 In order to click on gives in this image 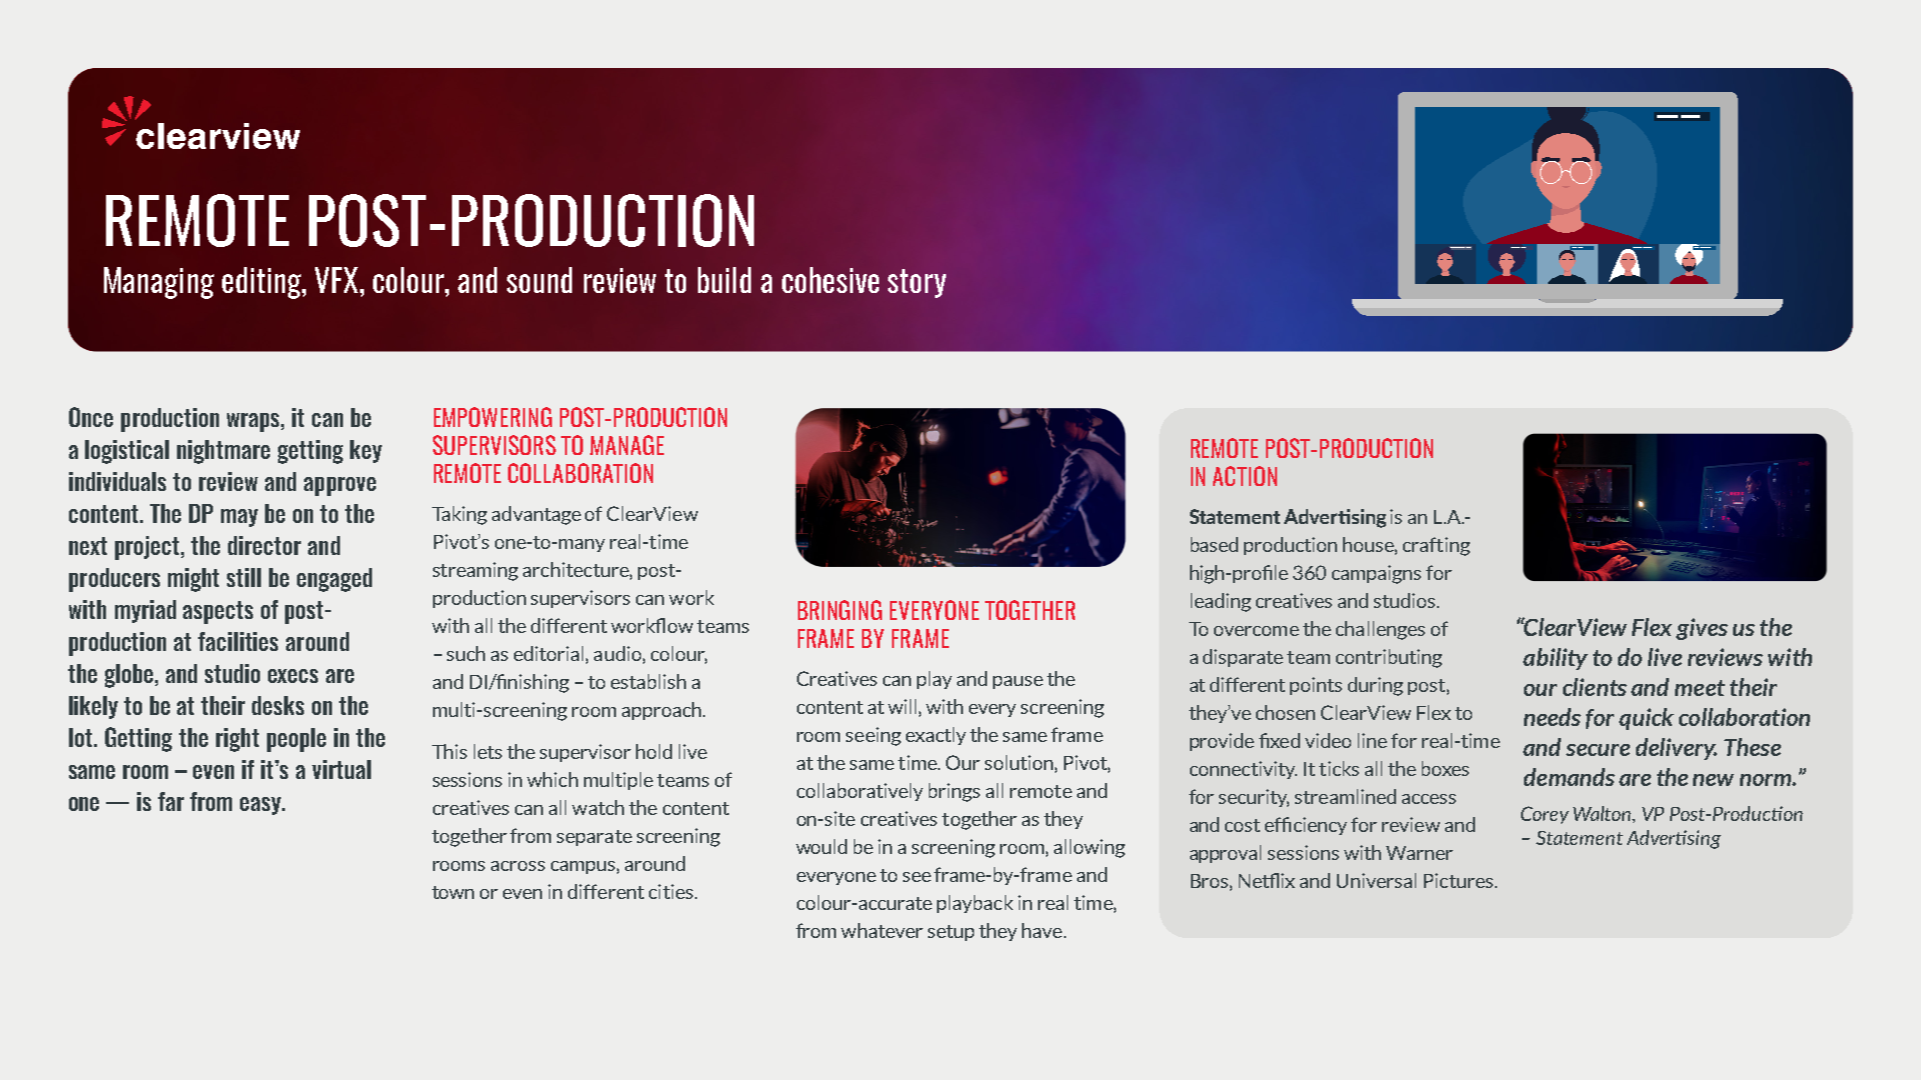, I will do `click(1702, 629)`.
